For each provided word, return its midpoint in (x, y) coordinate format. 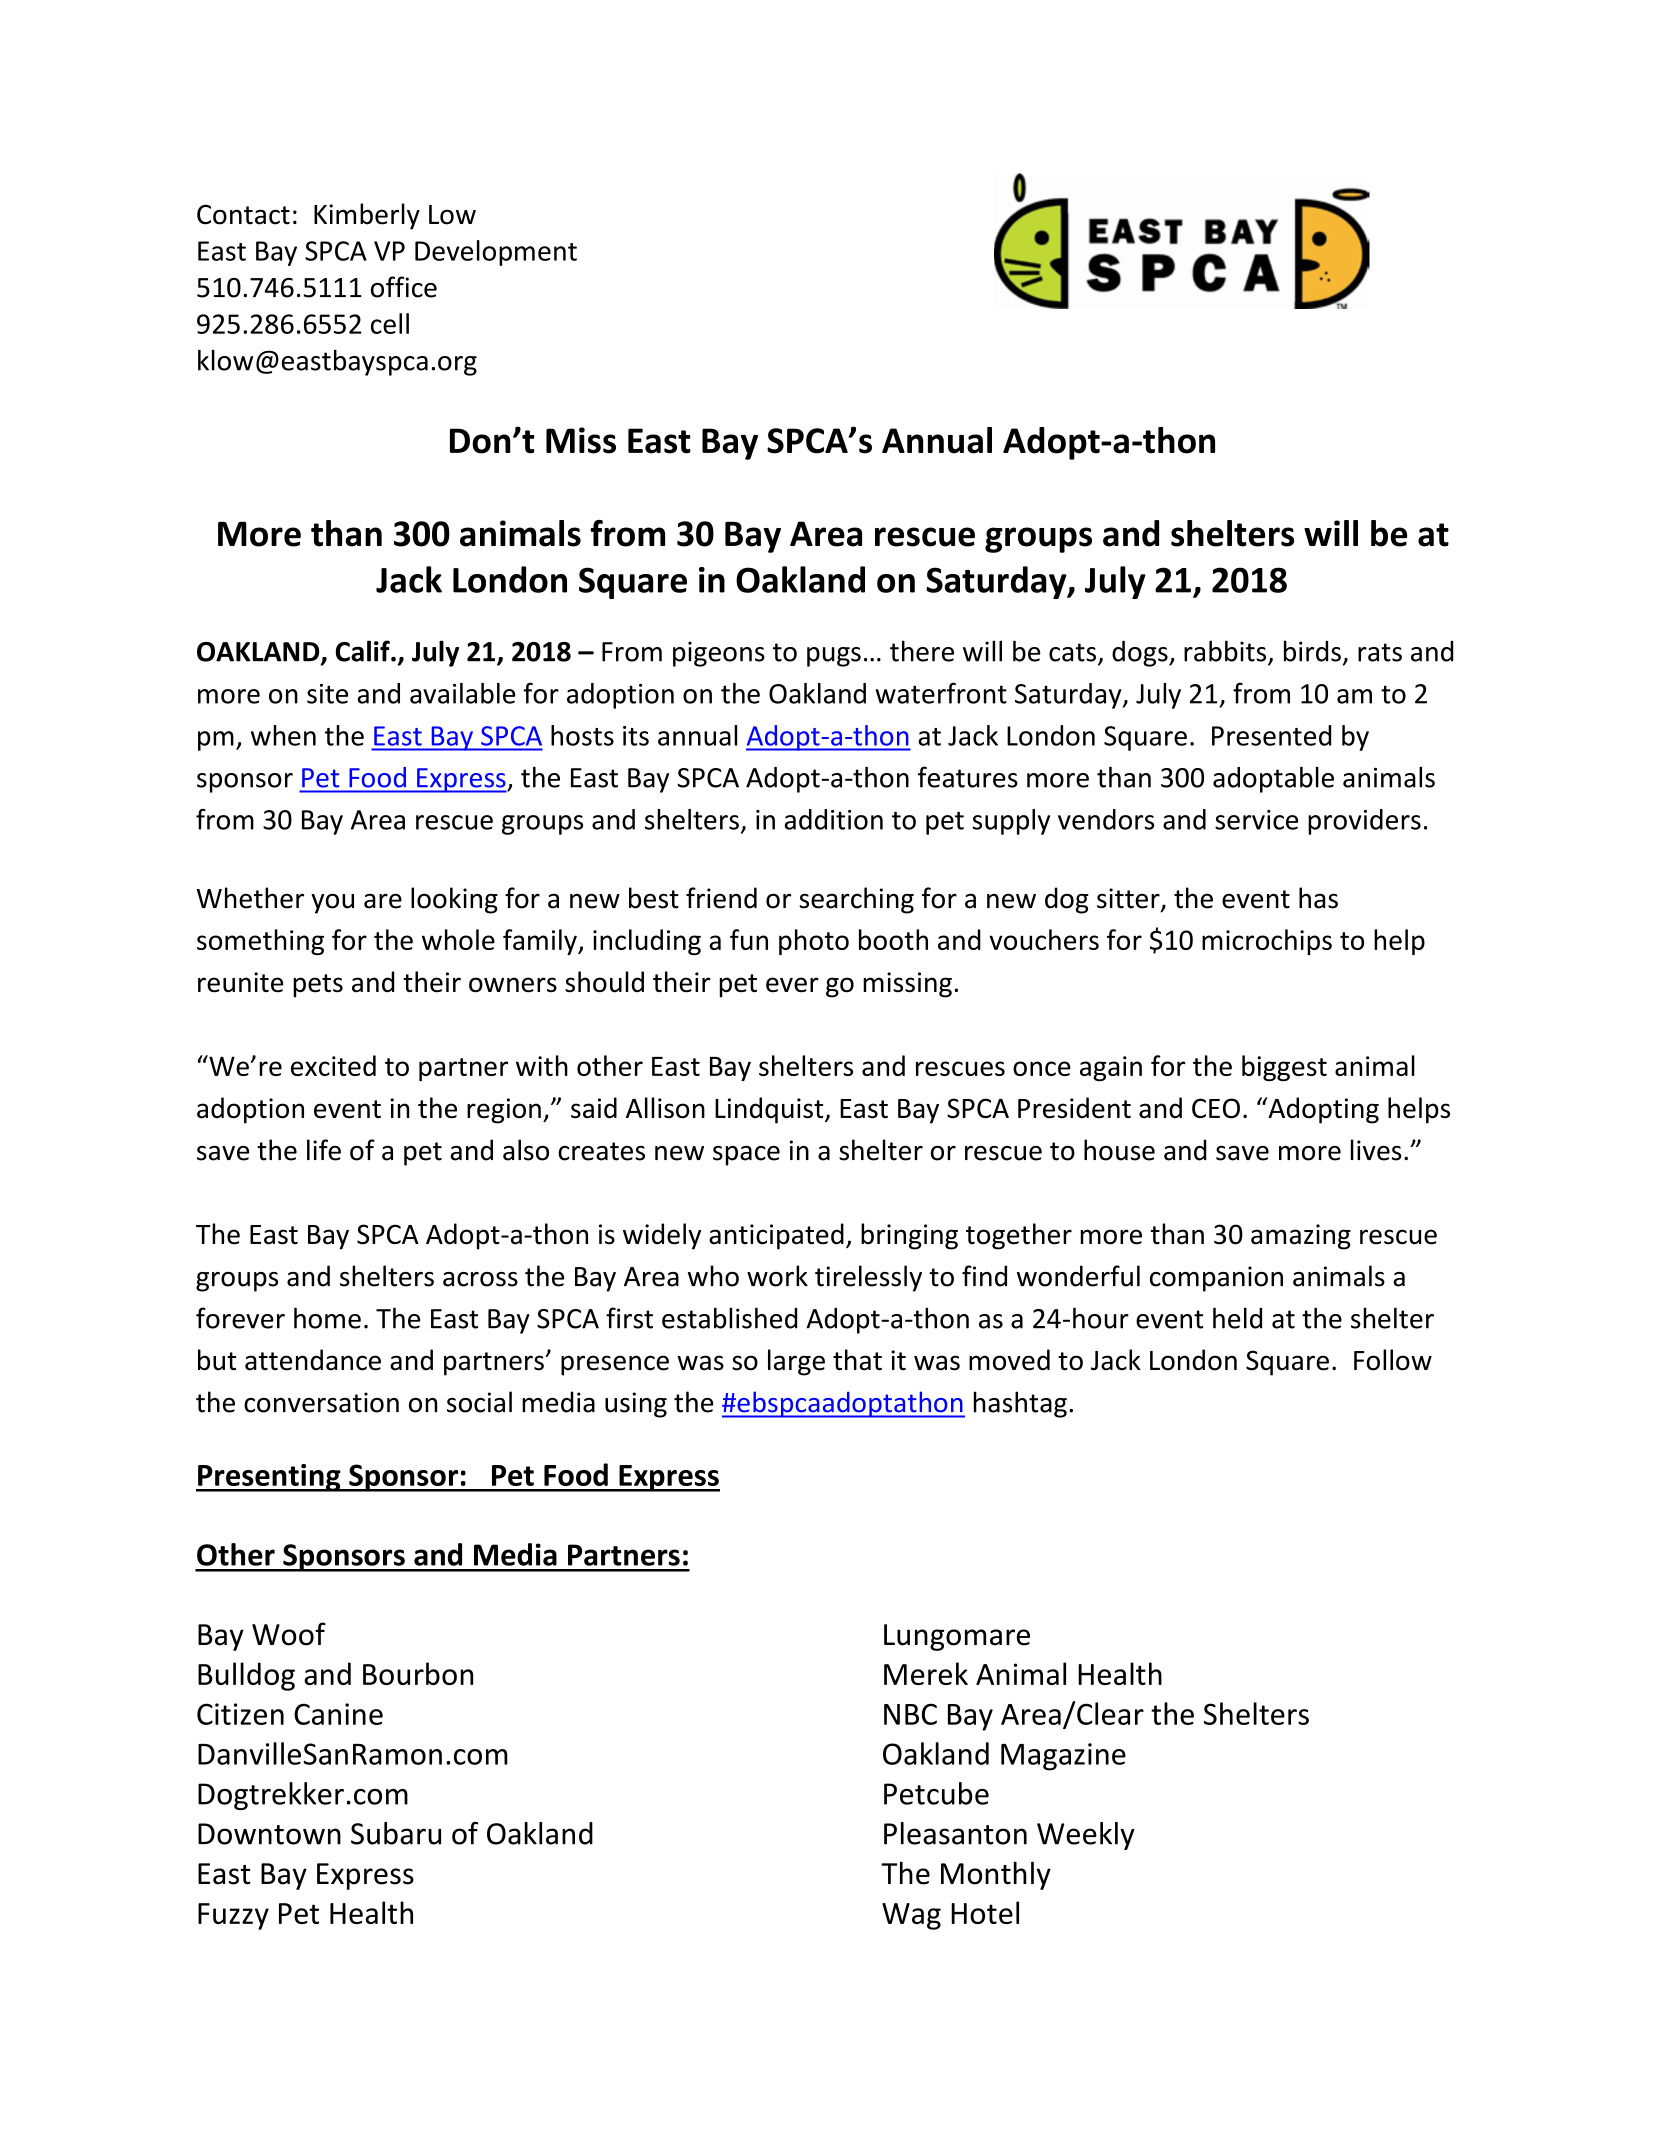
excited (333, 1065)
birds (1312, 651)
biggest (1284, 1068)
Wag (911, 1916)
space (746, 1156)
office (404, 287)
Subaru (396, 1833)
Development (496, 253)
